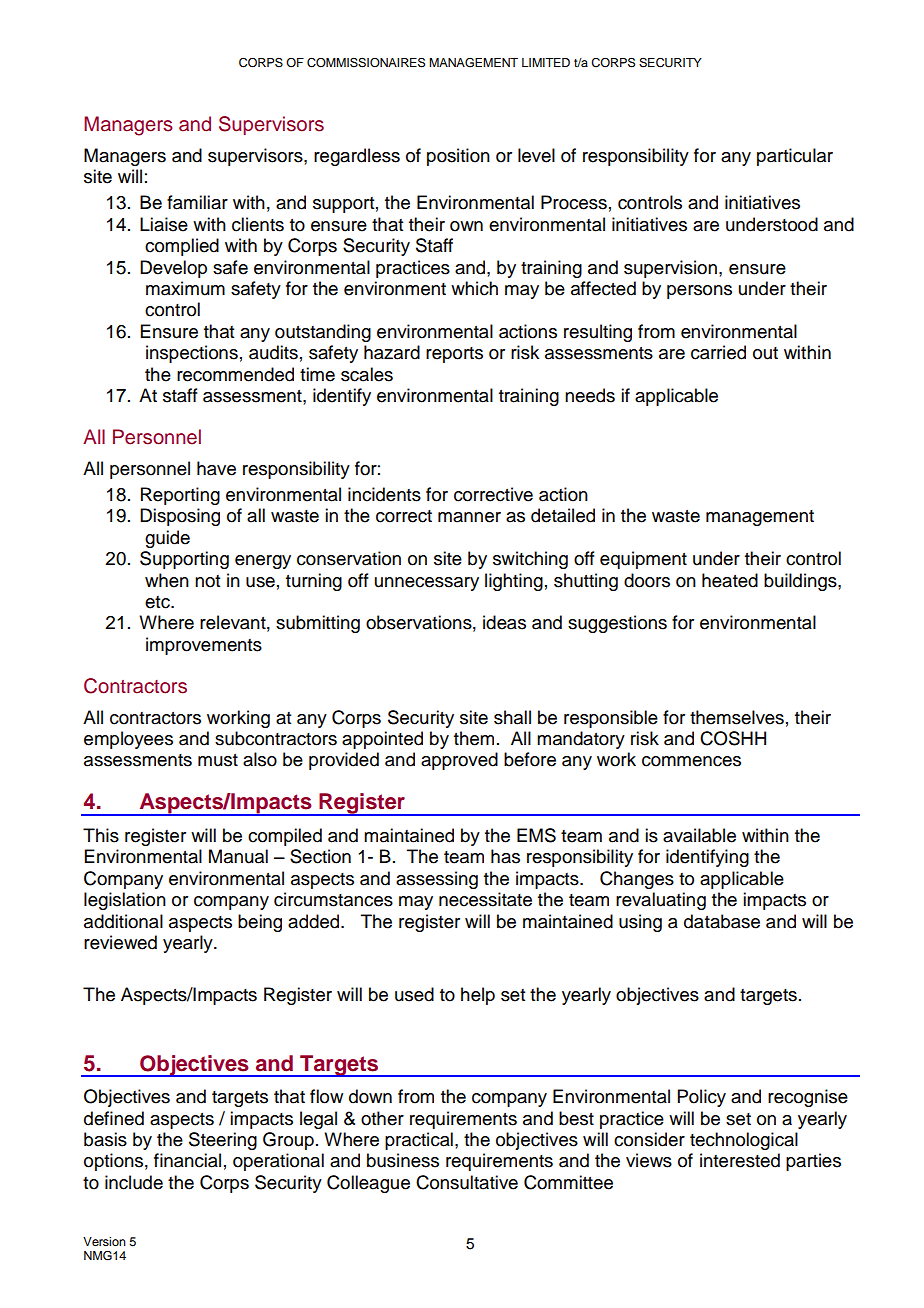  I want to click on financial, so click(187, 1160).
